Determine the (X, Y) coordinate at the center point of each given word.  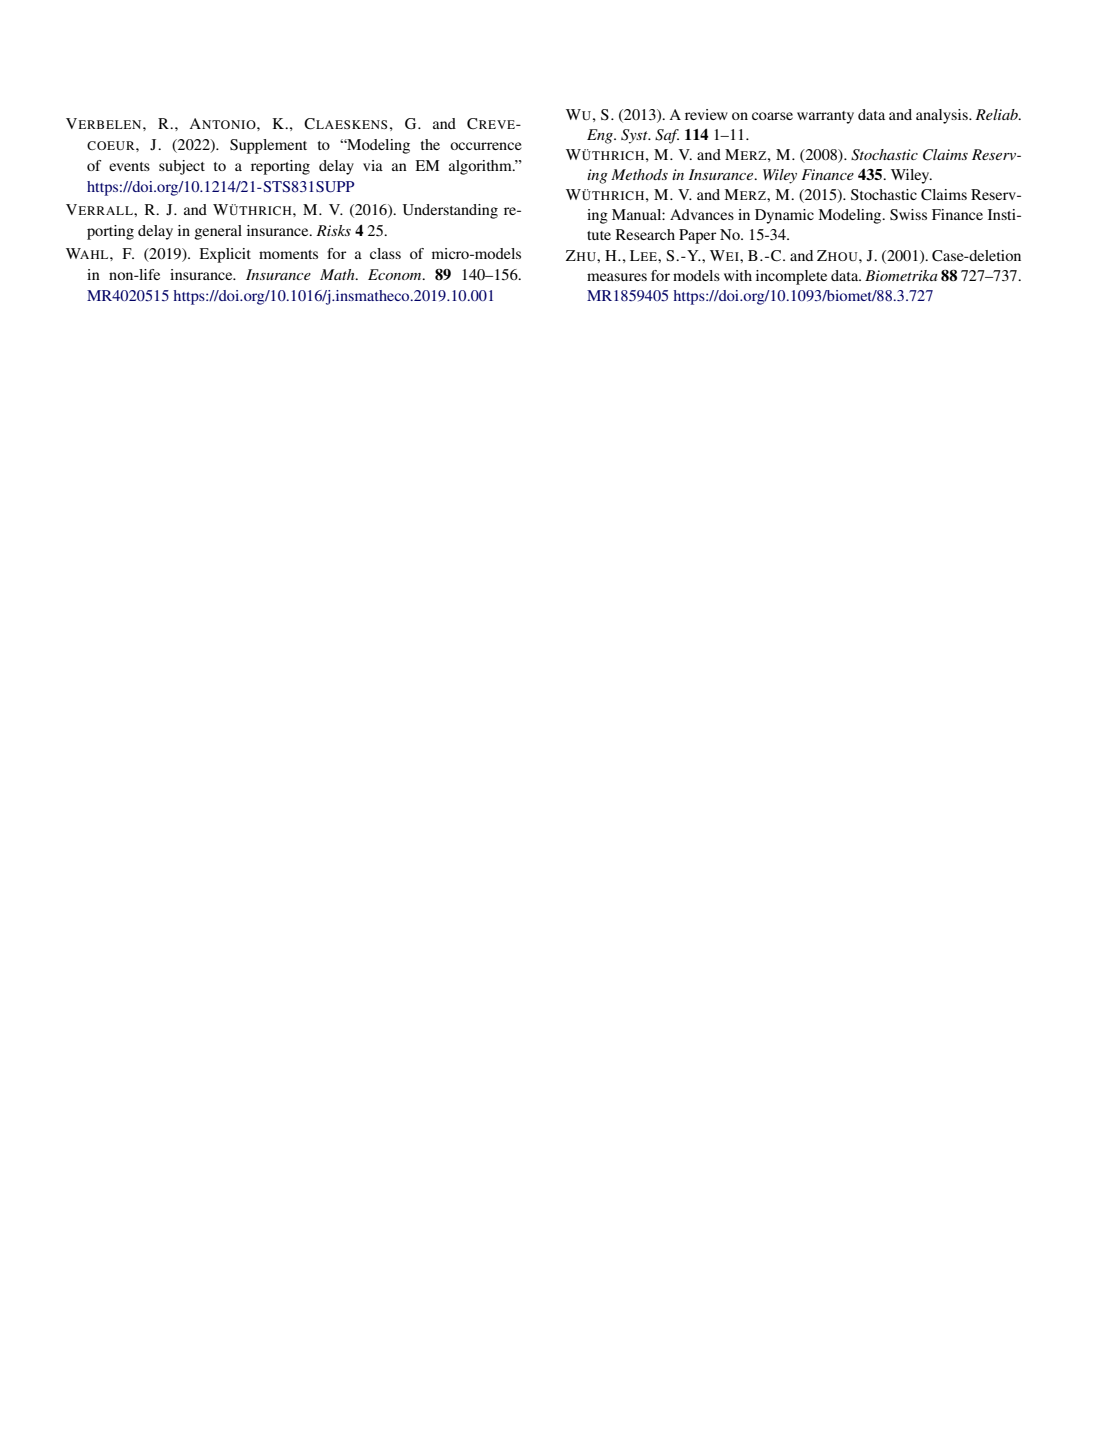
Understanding (450, 211)
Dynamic (784, 216)
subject (182, 167)
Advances (702, 214)
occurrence (486, 146)
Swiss (908, 215)
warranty (825, 117)
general (218, 232)
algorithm (481, 167)
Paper (697, 236)
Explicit (225, 255)
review (706, 114)
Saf (667, 136)
